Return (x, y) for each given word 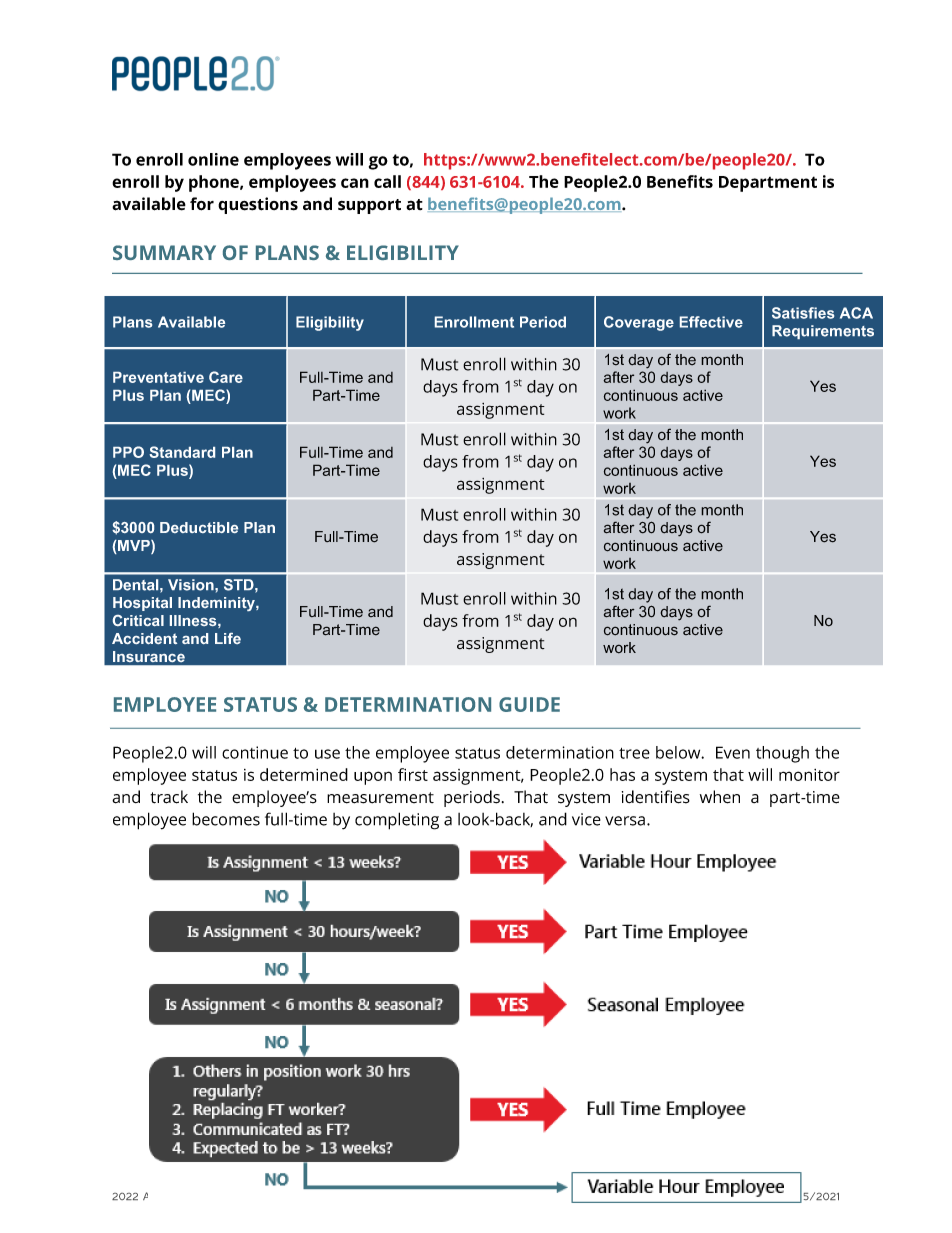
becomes (226, 819)
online (213, 159)
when (720, 797)
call (387, 181)
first (413, 774)
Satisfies (803, 313)
